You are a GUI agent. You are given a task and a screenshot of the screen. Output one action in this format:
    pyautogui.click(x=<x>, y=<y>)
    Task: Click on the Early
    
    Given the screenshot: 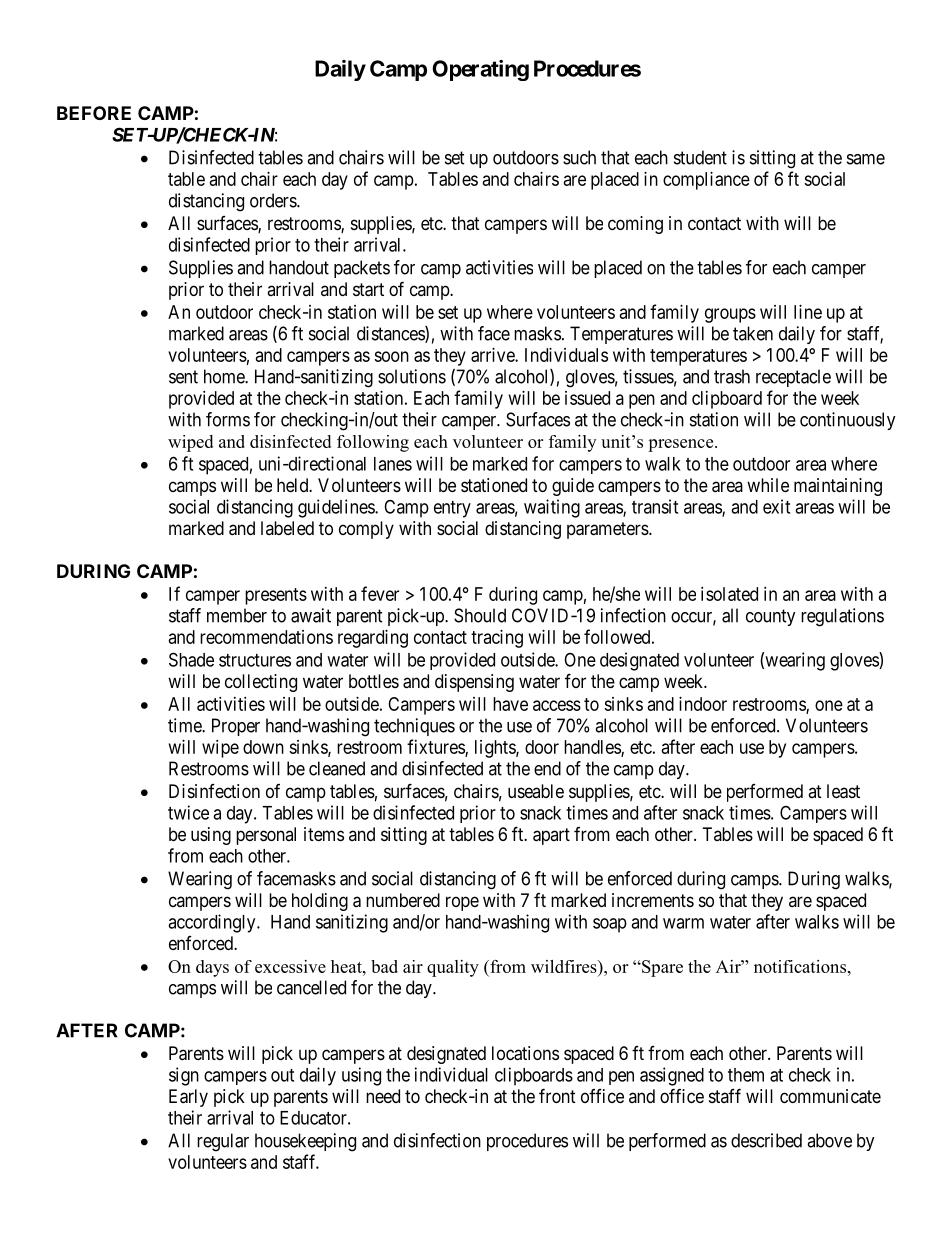 What is the action you would take?
    pyautogui.click(x=188, y=1098)
